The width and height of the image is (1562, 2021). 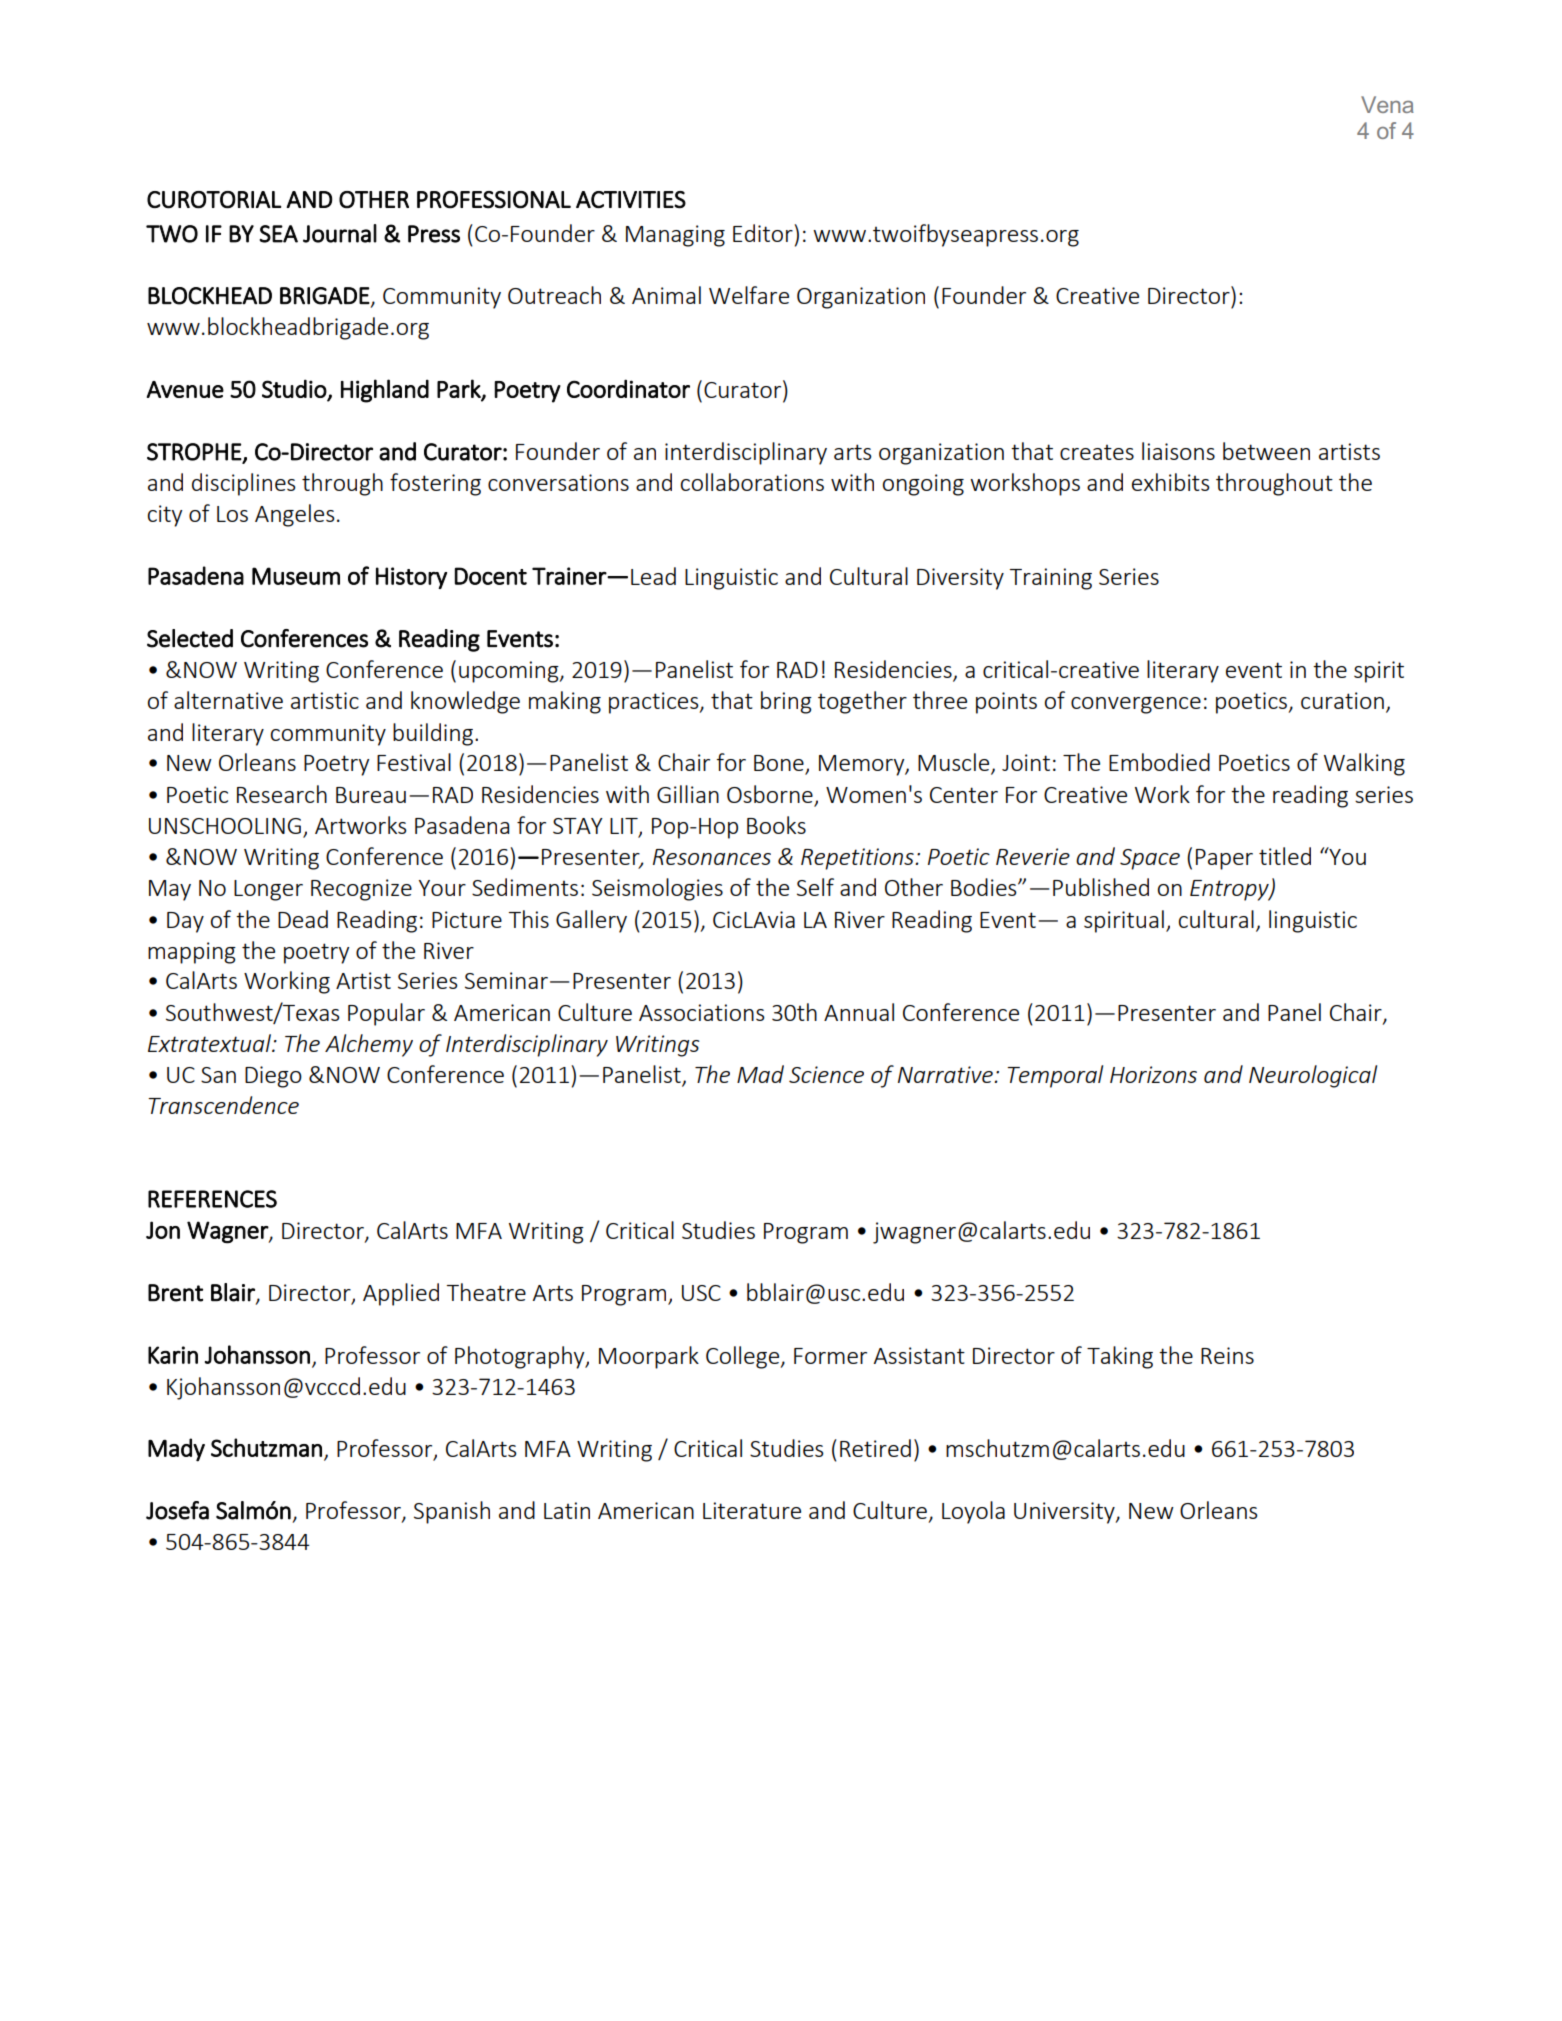 What do you see at coordinates (244, 484) in the image?
I see `disciplines` at bounding box center [244, 484].
